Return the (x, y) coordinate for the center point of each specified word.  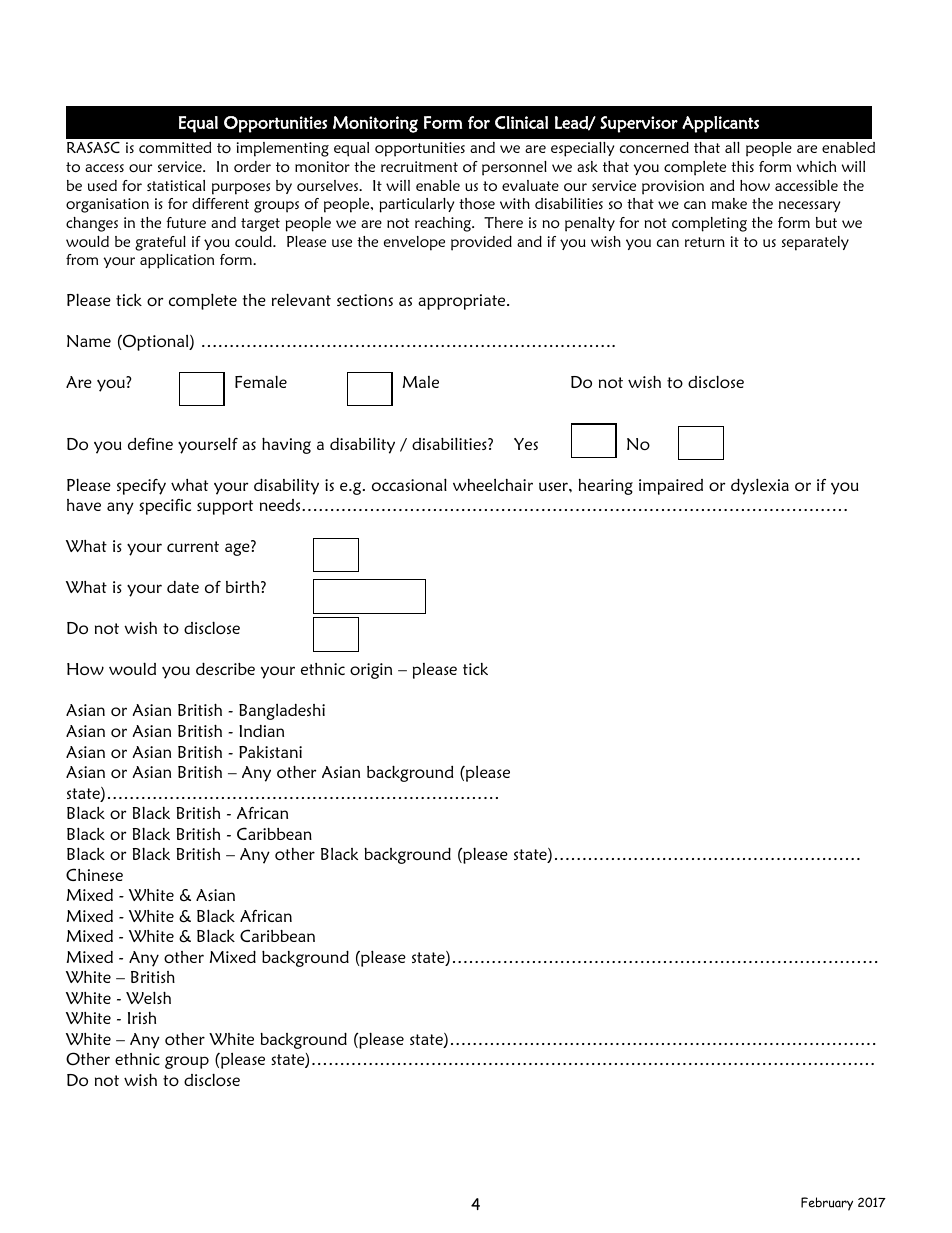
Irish (142, 1018)
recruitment (419, 166)
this (742, 166)
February (827, 1204)
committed (175, 147)
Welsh (148, 997)
